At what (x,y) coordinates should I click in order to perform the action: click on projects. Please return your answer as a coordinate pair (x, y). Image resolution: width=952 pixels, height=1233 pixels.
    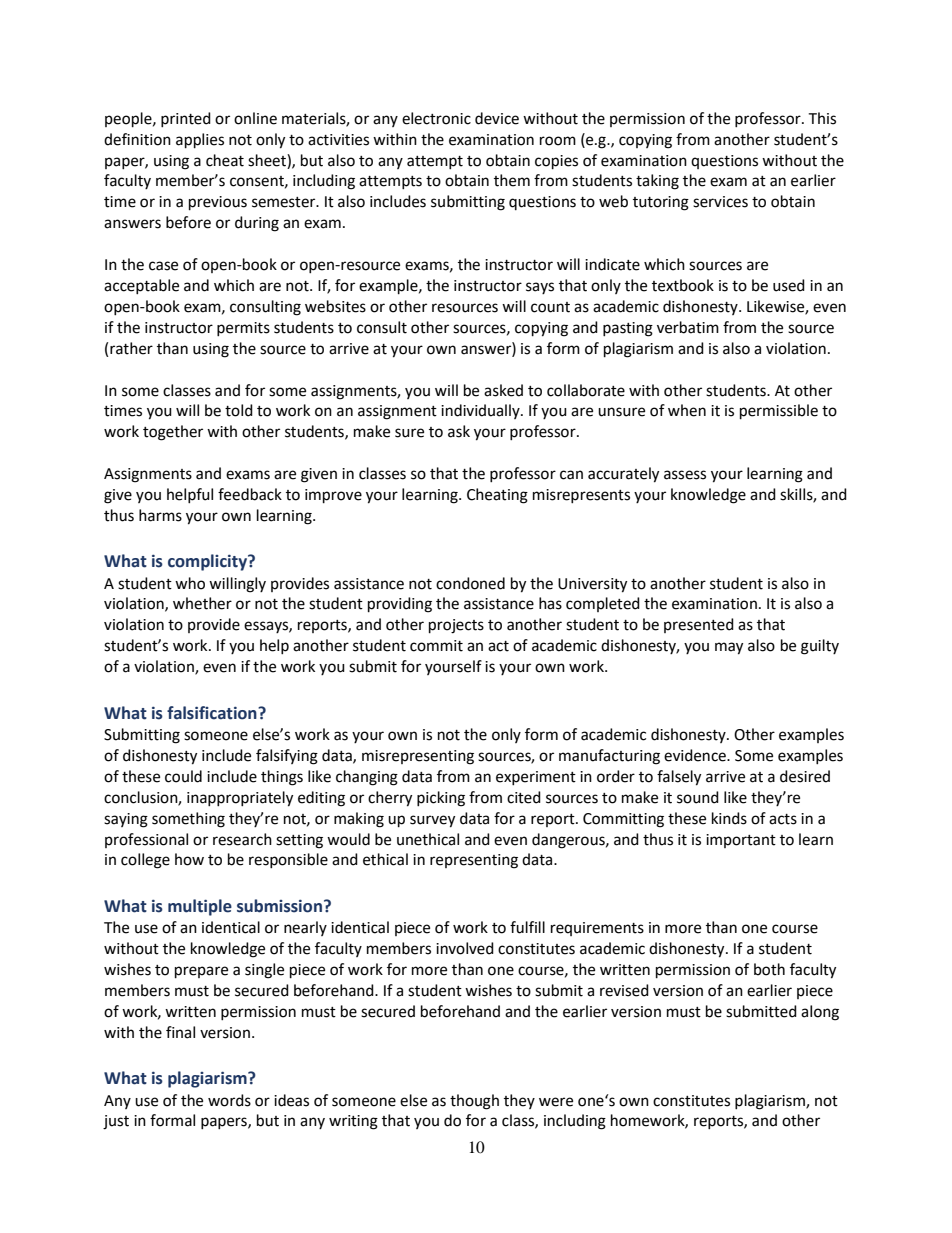
    Looking at the image, I should click on (456, 626).
